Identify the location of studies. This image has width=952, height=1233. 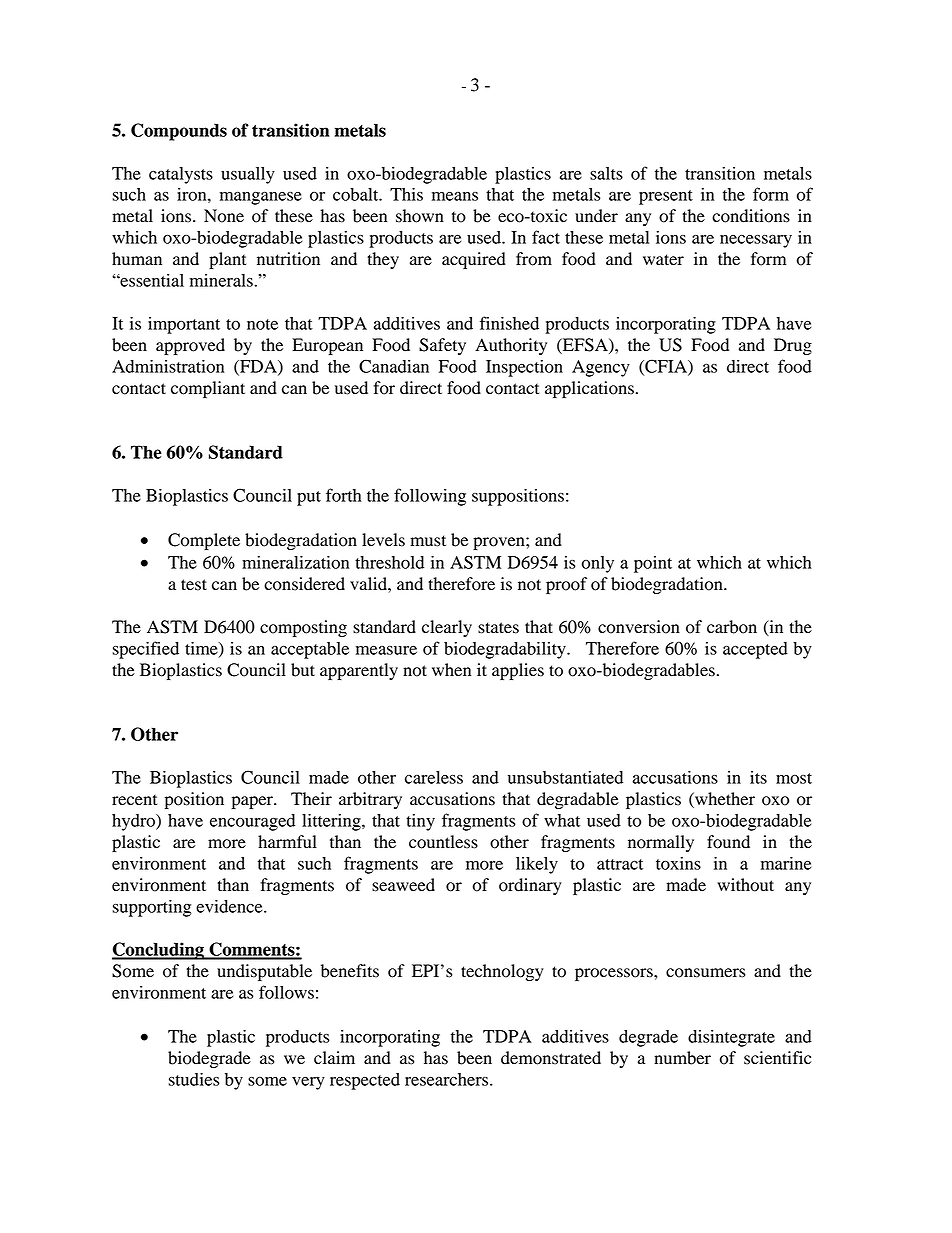
(194, 1079).
